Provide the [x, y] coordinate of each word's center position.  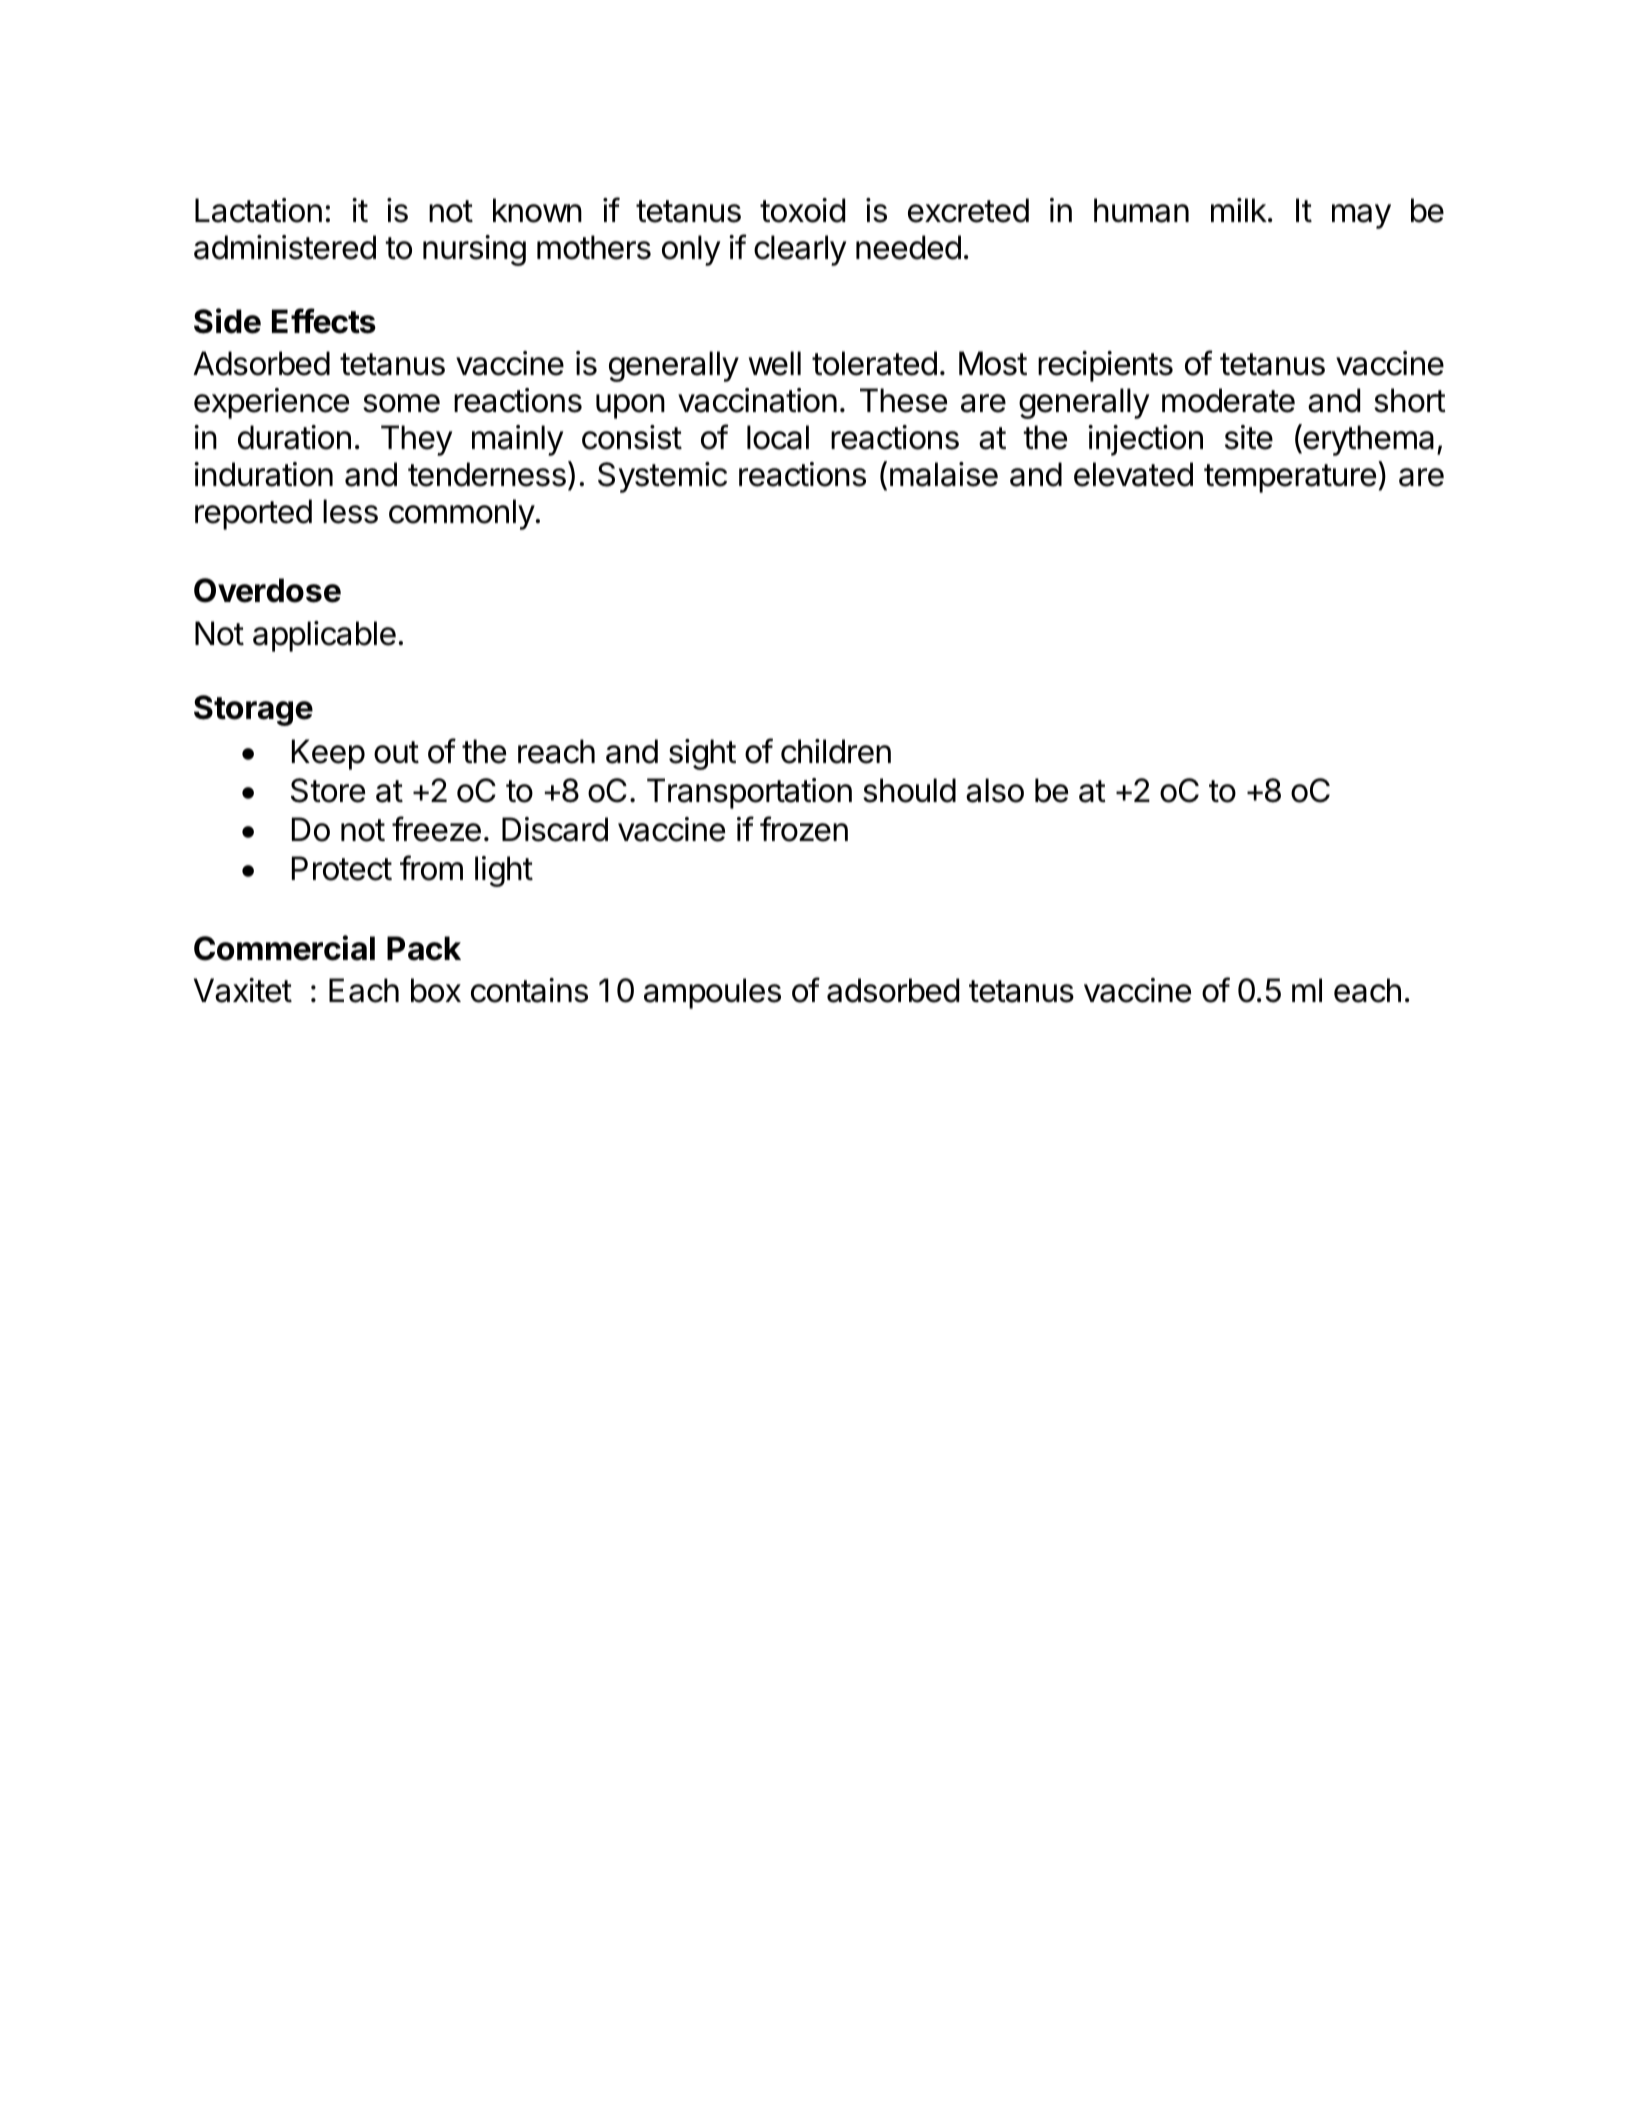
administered [285, 247]
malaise [944, 474]
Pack [424, 948]
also [995, 790]
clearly [800, 250]
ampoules [712, 993]
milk [1239, 210]
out [396, 752]
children [836, 751]
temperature [1290, 478]
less [350, 511]
